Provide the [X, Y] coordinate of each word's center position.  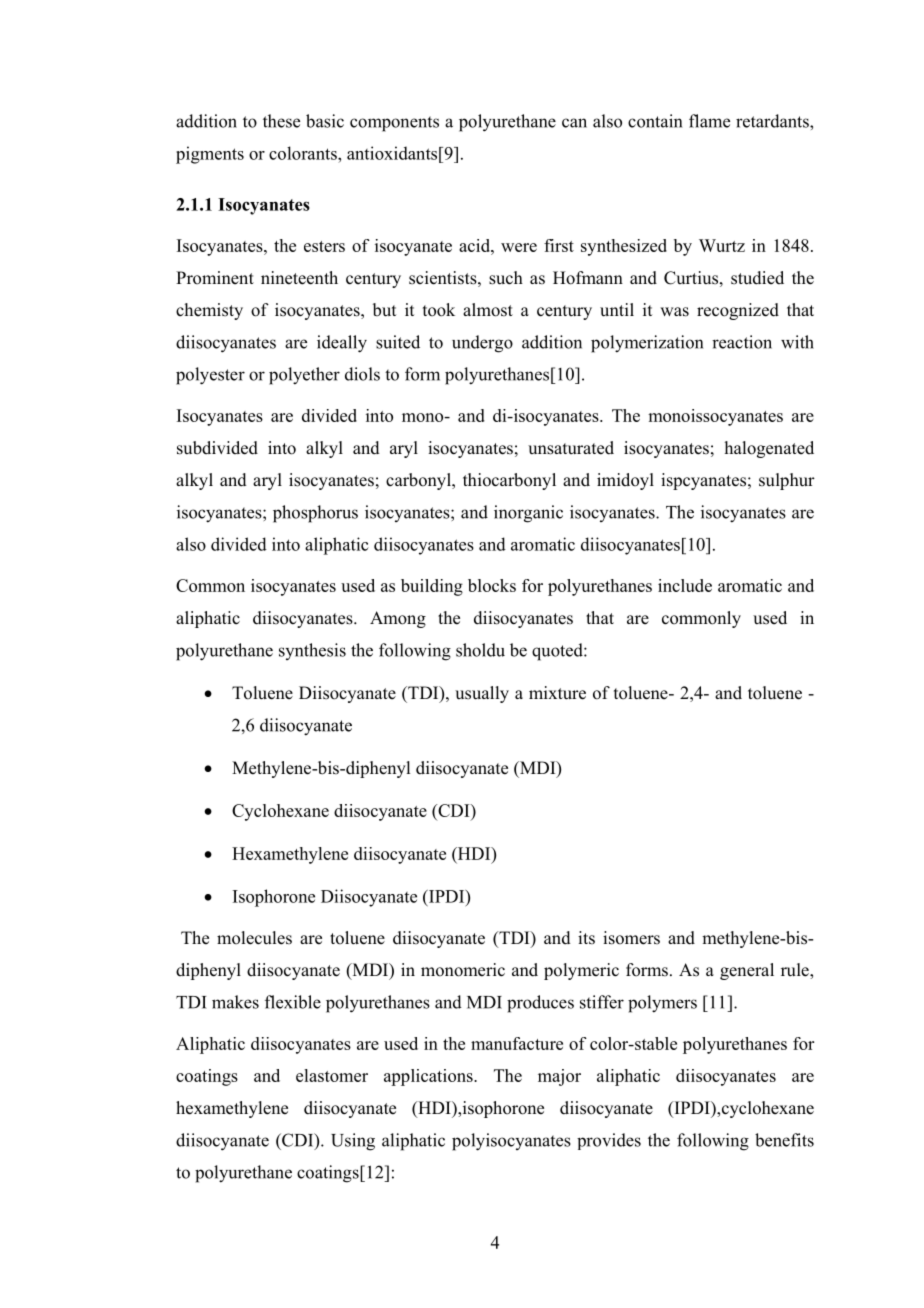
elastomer [332, 1075]
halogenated [769, 449]
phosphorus [315, 514]
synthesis [312, 651]
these [281, 121]
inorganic [528, 514]
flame [709, 121]
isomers [631, 938]
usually [482, 694]
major [559, 1077]
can [574, 123]
